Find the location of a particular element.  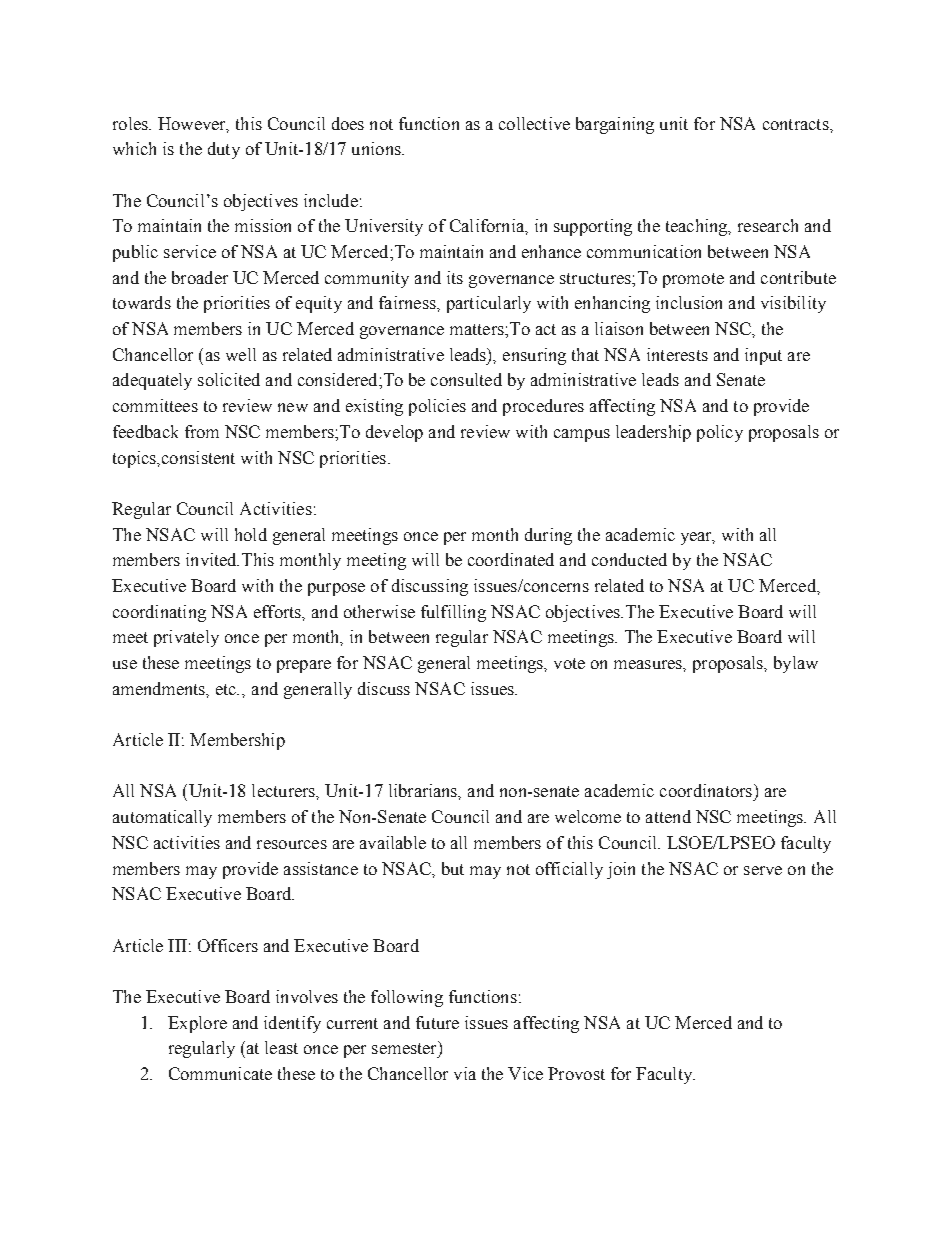

contracts is located at coordinates (797, 124).
